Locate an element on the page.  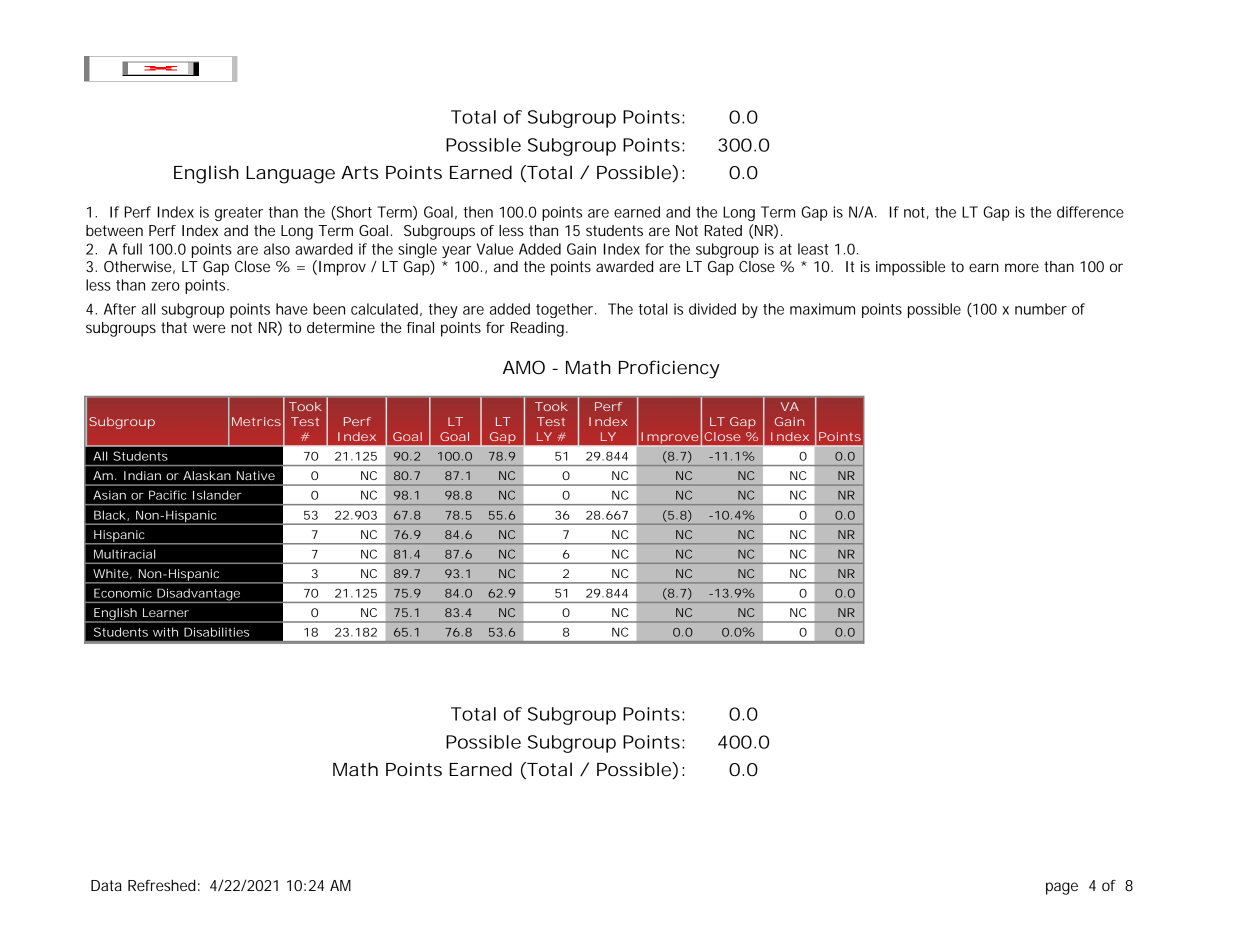
Metrics is located at coordinates (256, 421).
